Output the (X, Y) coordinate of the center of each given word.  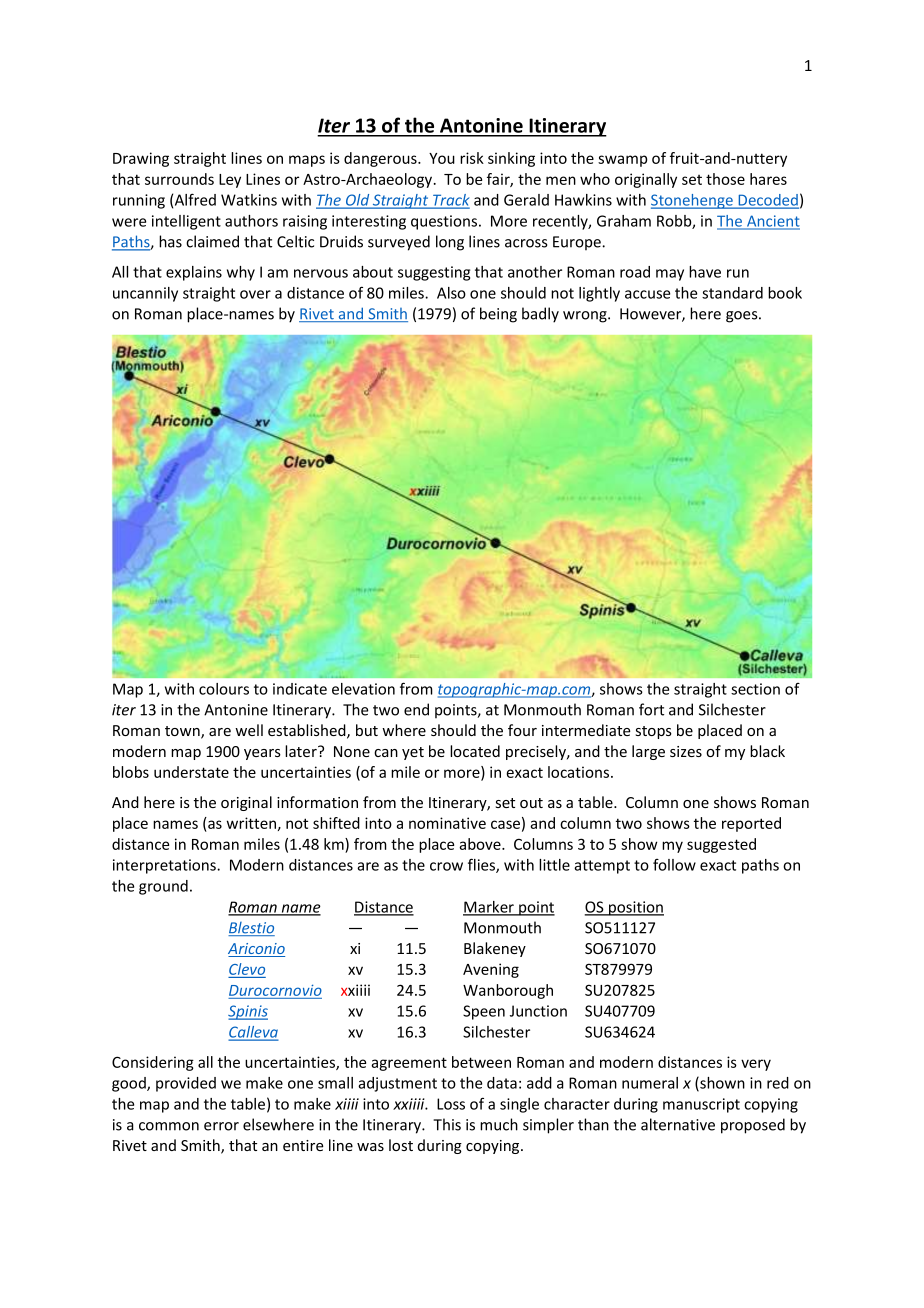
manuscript (701, 1105)
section (755, 689)
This (447, 1124)
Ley (230, 181)
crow (446, 866)
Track (450, 201)
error (221, 1126)
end (416, 709)
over (255, 294)
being (498, 315)
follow (674, 865)
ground (163, 887)
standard (732, 293)
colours (224, 689)
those (725, 179)
